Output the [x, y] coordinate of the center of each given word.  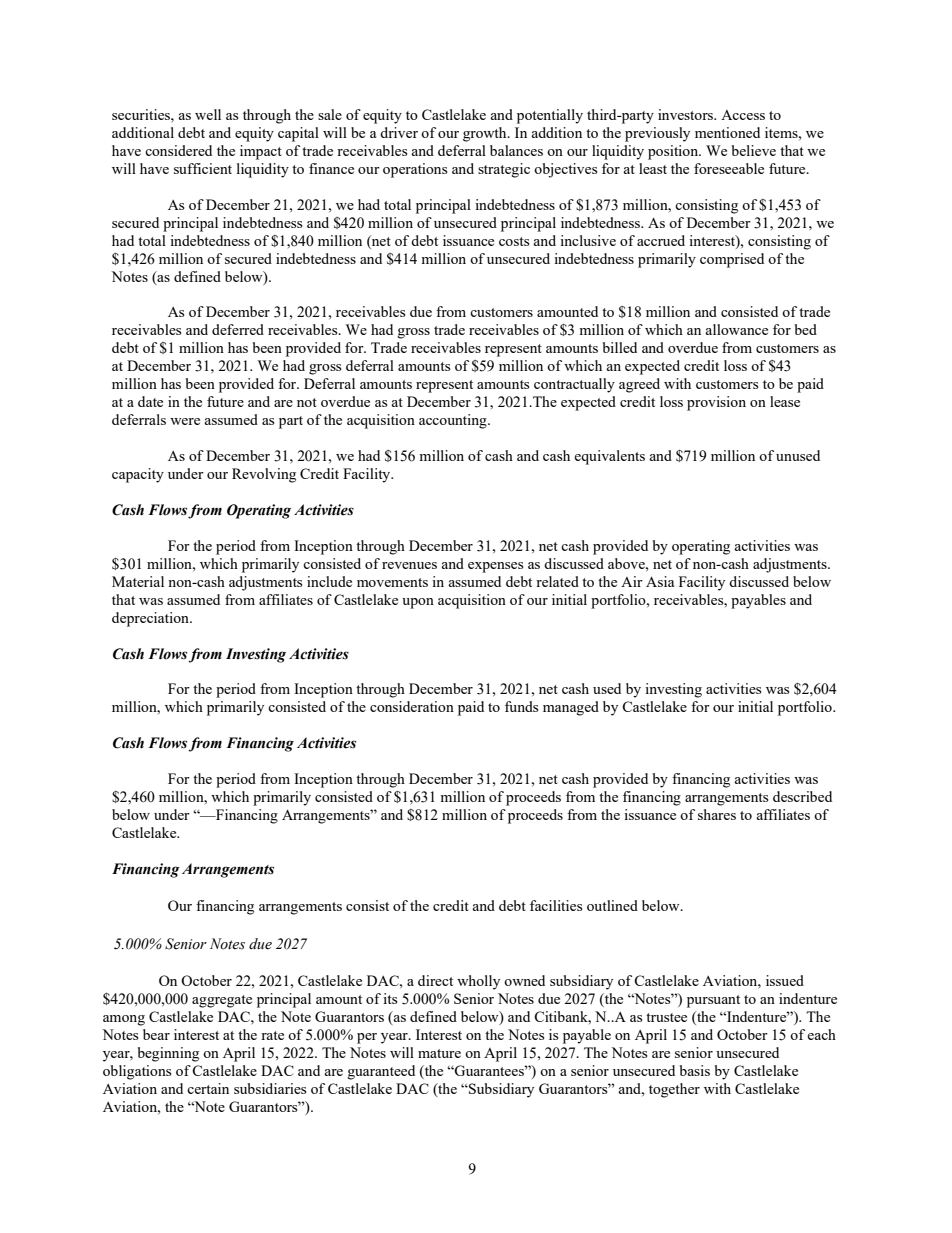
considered [178, 150]
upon [418, 603]
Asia [660, 581]
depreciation [151, 619]
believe [754, 150]
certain [208, 1088]
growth [486, 134]
